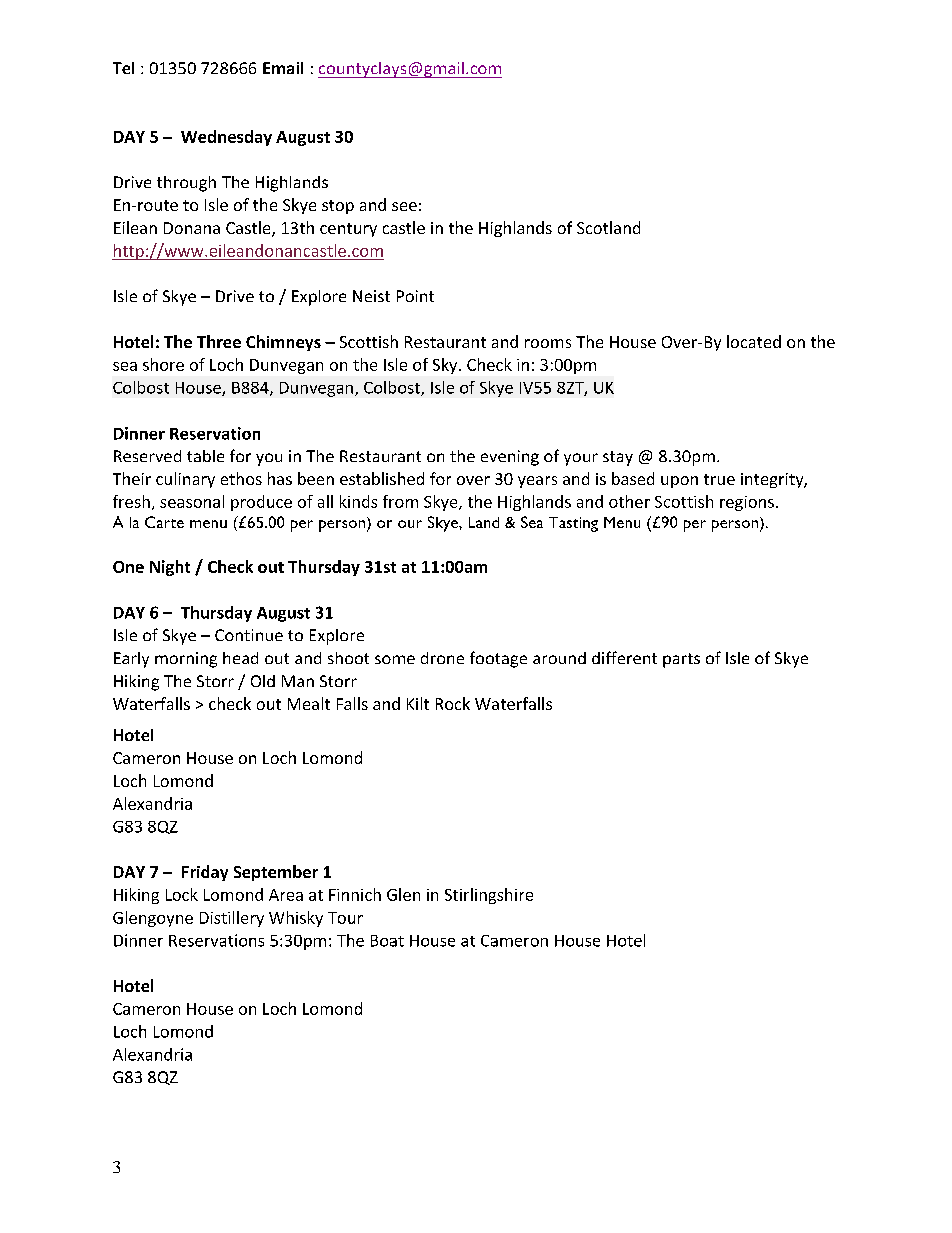  Describe the element at coordinates (232, 919) in the document. I see `Distillery` at that location.
